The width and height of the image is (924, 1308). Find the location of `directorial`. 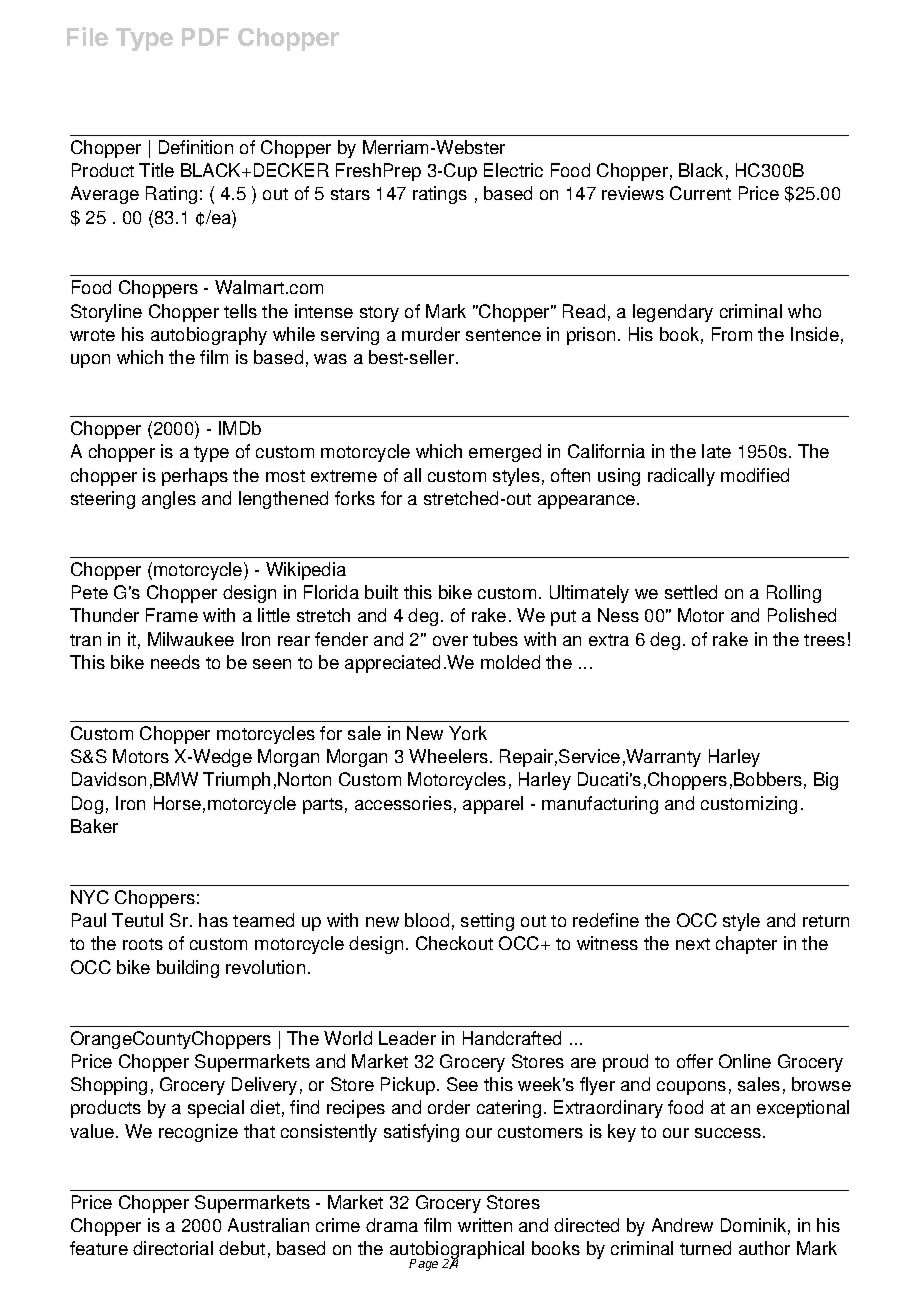

directorial is located at coordinates (173, 1248).
